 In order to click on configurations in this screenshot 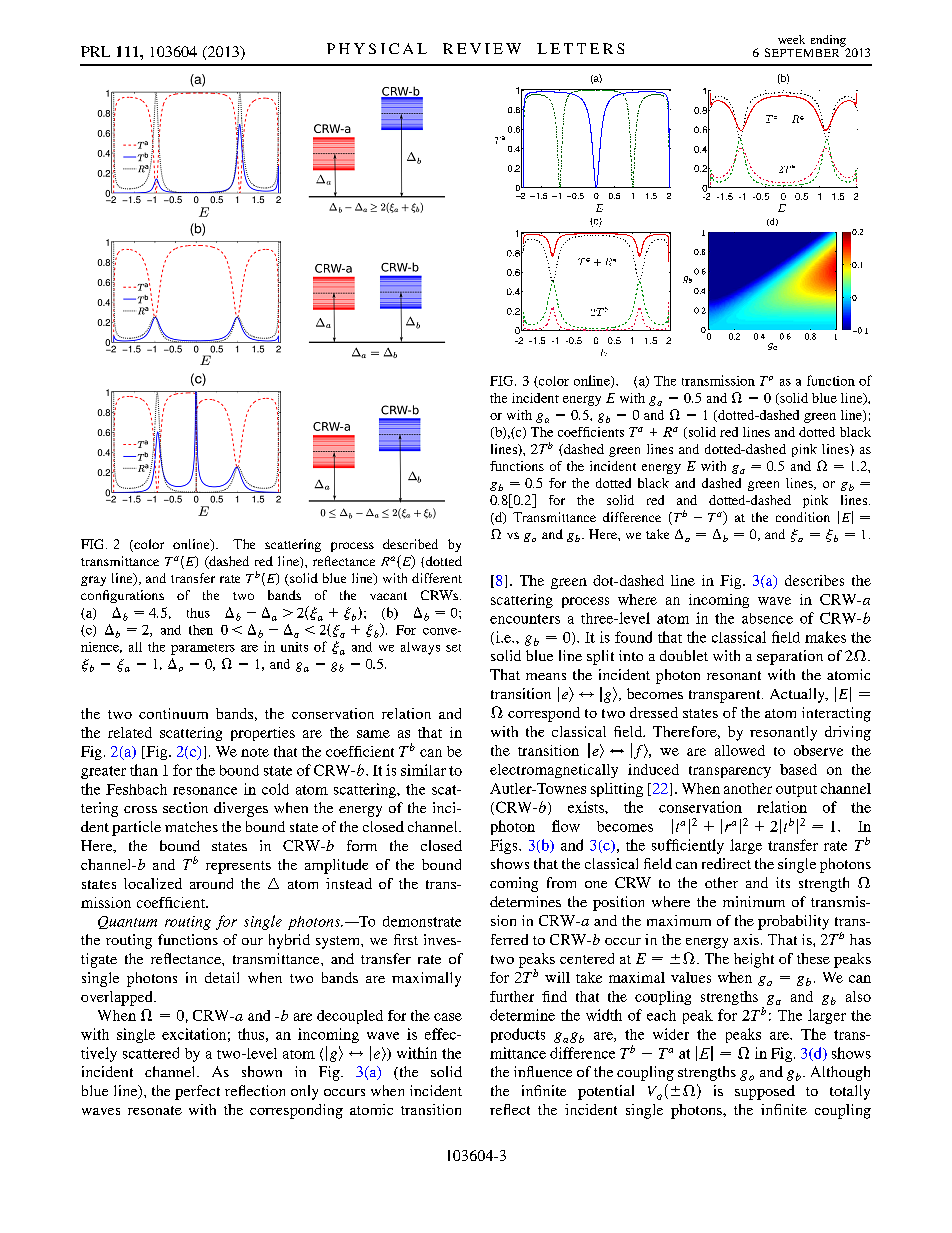, I will do `click(122, 596)`.
